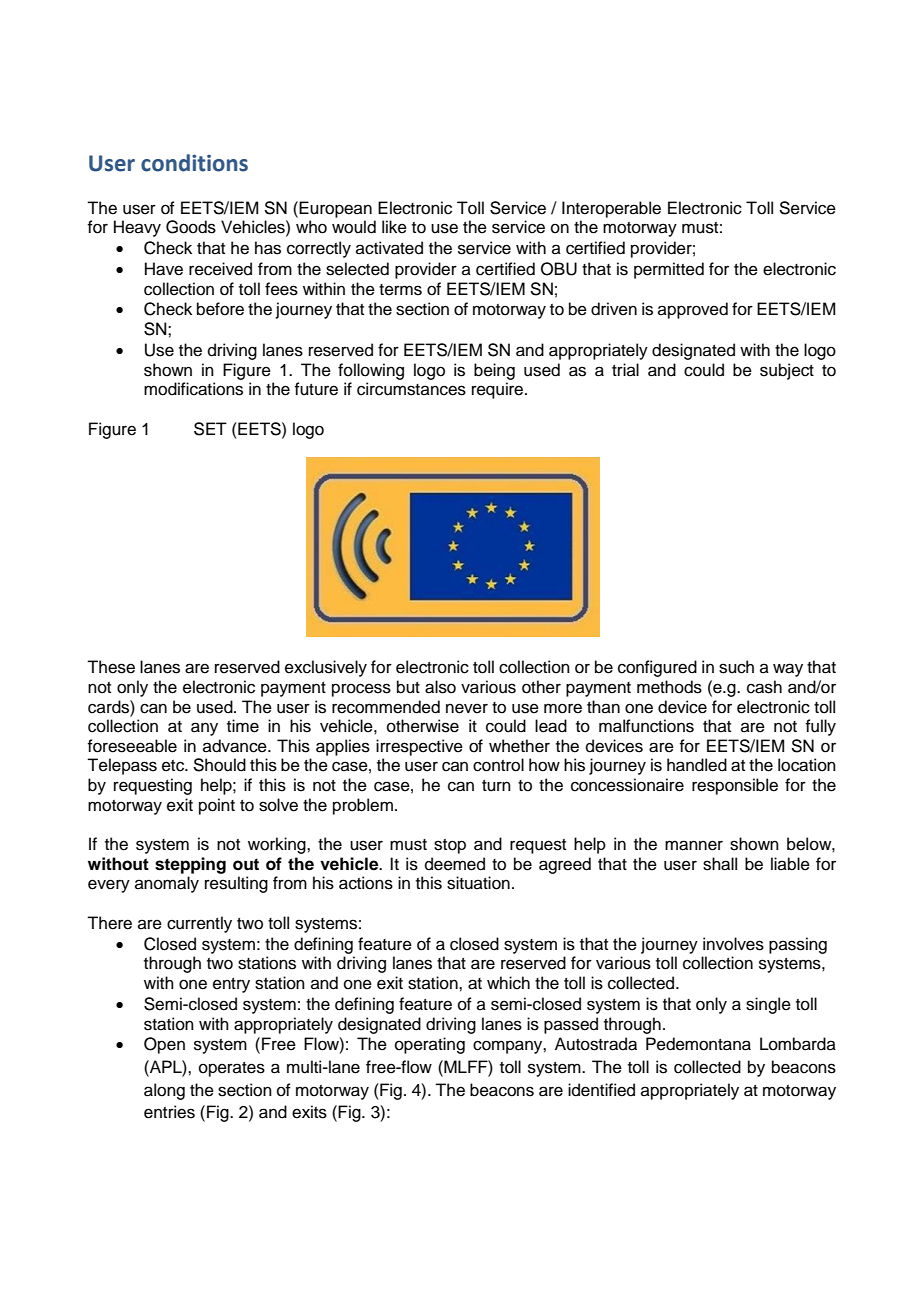 This screenshot has width=924, height=1309. What do you see at coordinates (210, 429) in the screenshot?
I see `SET` at bounding box center [210, 429].
